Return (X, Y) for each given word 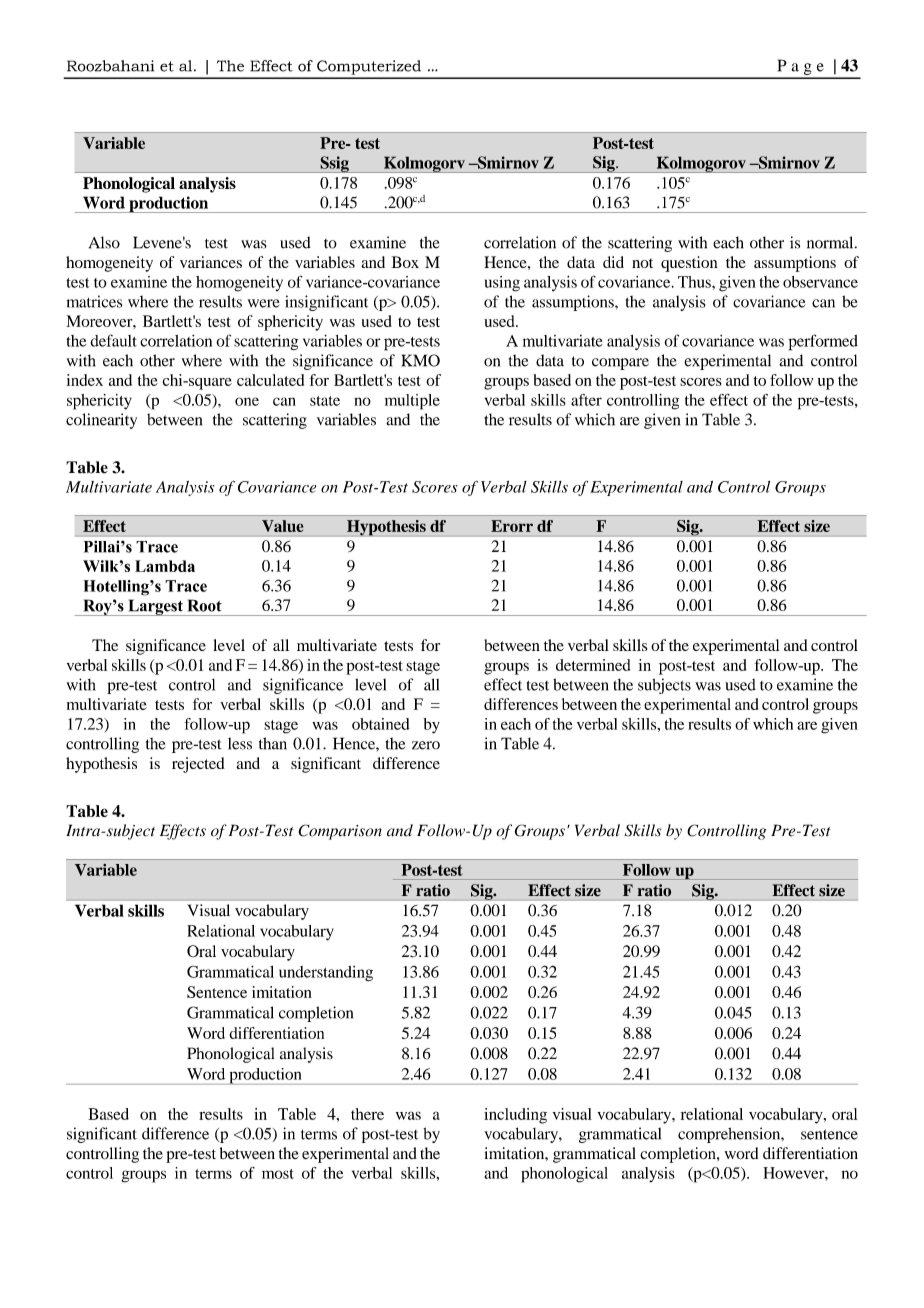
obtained (381, 724)
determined (593, 665)
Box (405, 262)
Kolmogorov (701, 164)
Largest (155, 607)
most (278, 1174)
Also (104, 242)
